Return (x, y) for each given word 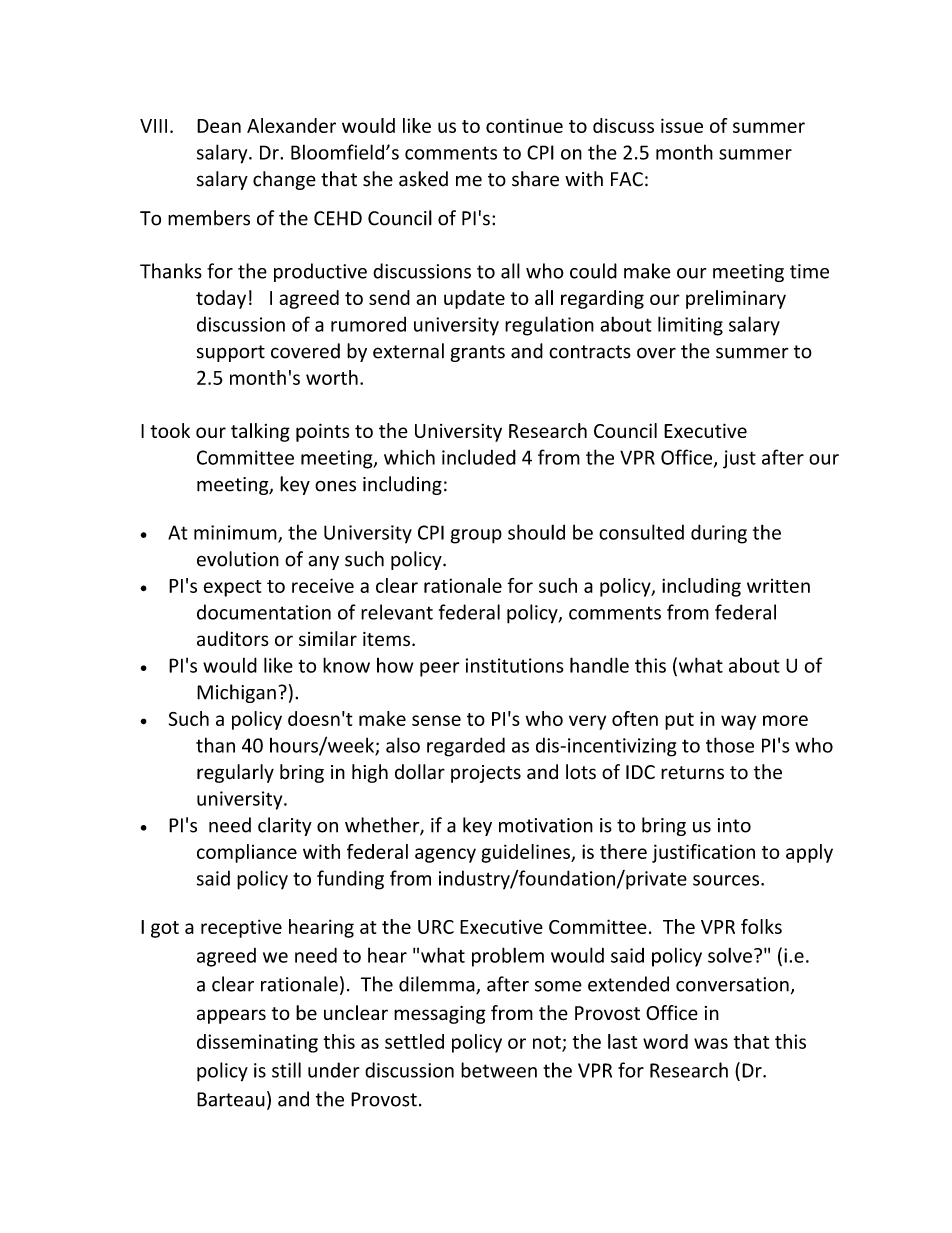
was (711, 1043)
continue (524, 125)
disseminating (257, 1043)
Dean (219, 126)
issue (682, 125)
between (499, 1070)
